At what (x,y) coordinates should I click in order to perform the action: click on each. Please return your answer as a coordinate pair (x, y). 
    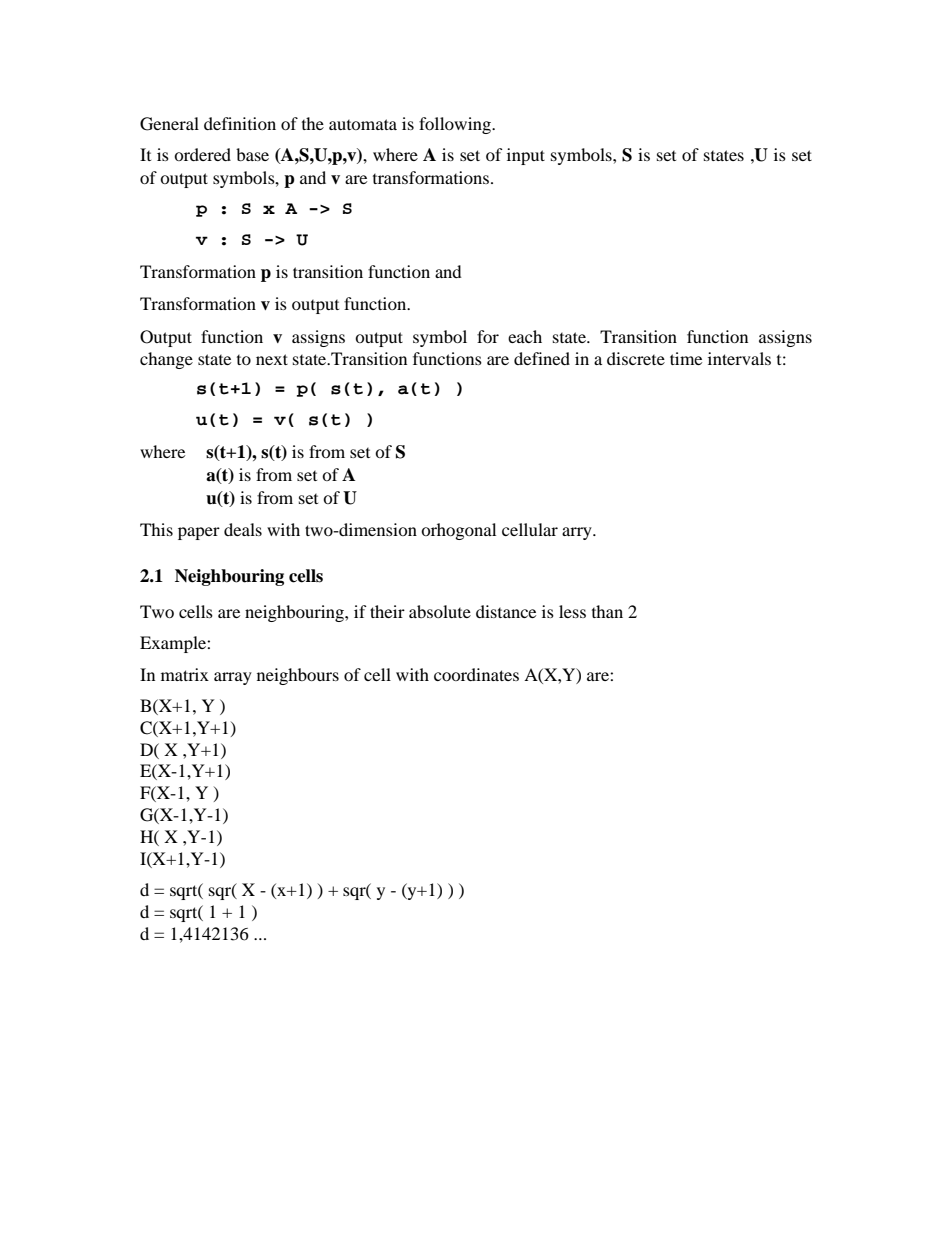
    Looking at the image, I should click on (525, 336).
